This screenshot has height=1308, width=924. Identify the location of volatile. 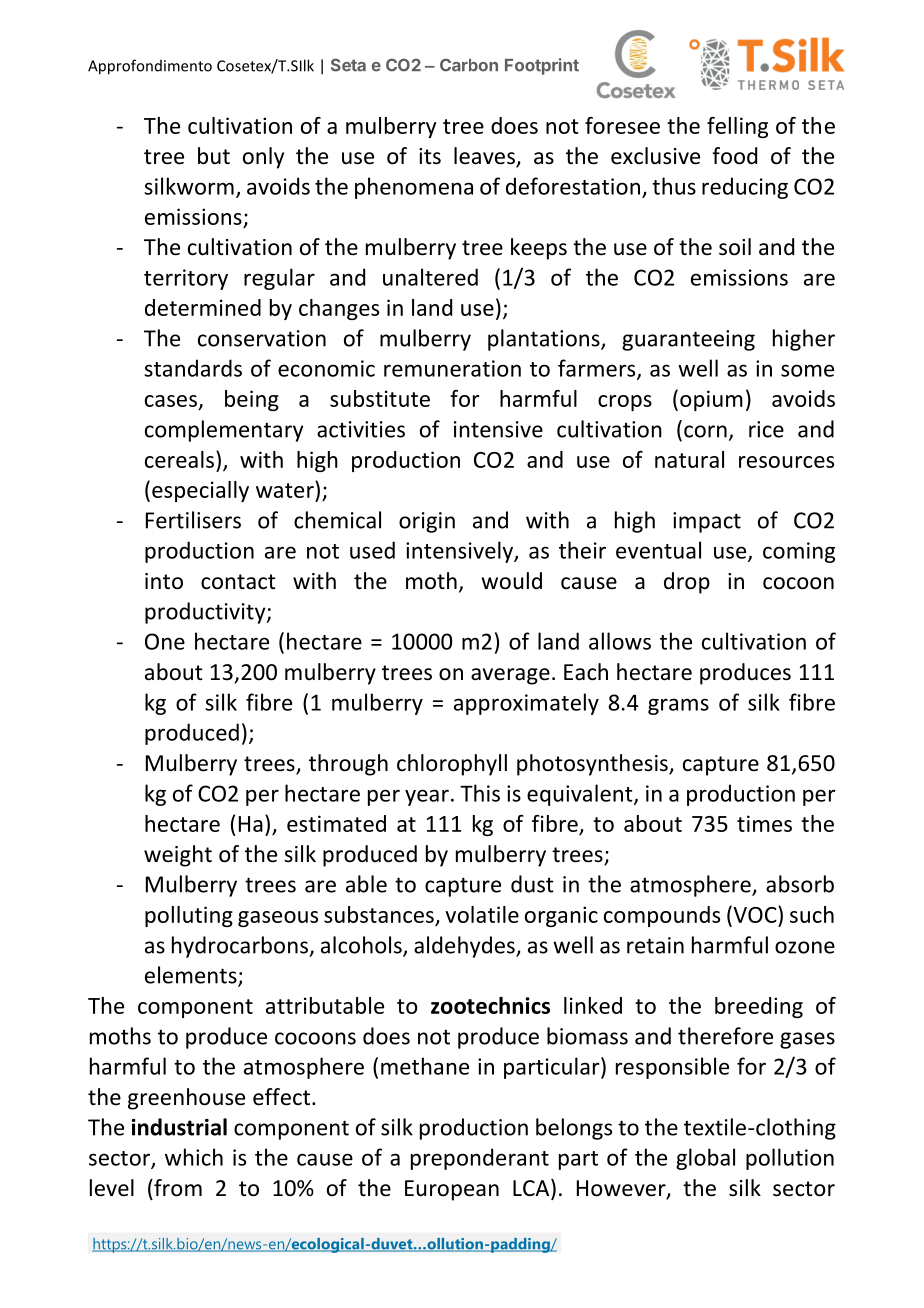
(482, 914).
